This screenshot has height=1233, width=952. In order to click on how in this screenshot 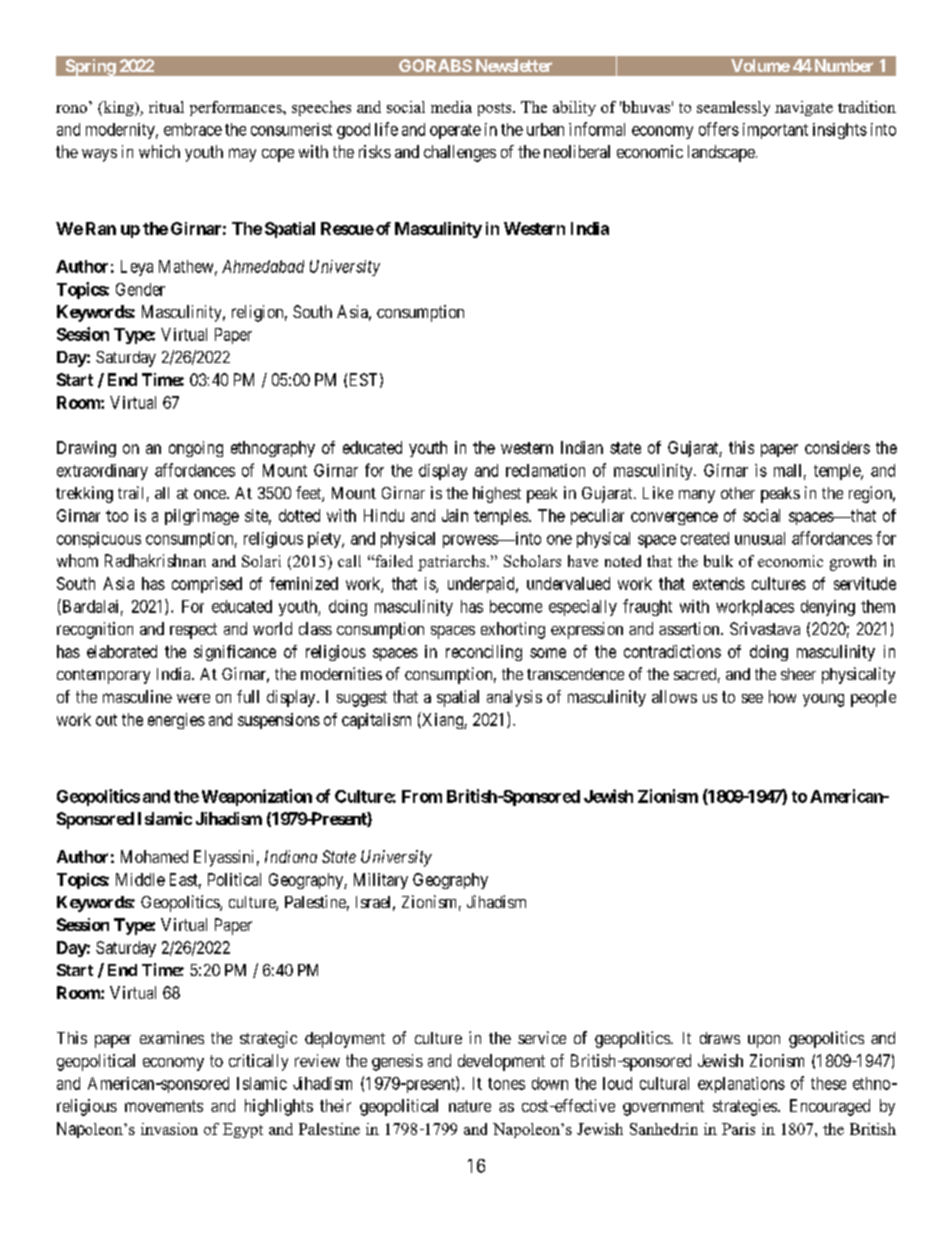, I will do `click(782, 696)`.
